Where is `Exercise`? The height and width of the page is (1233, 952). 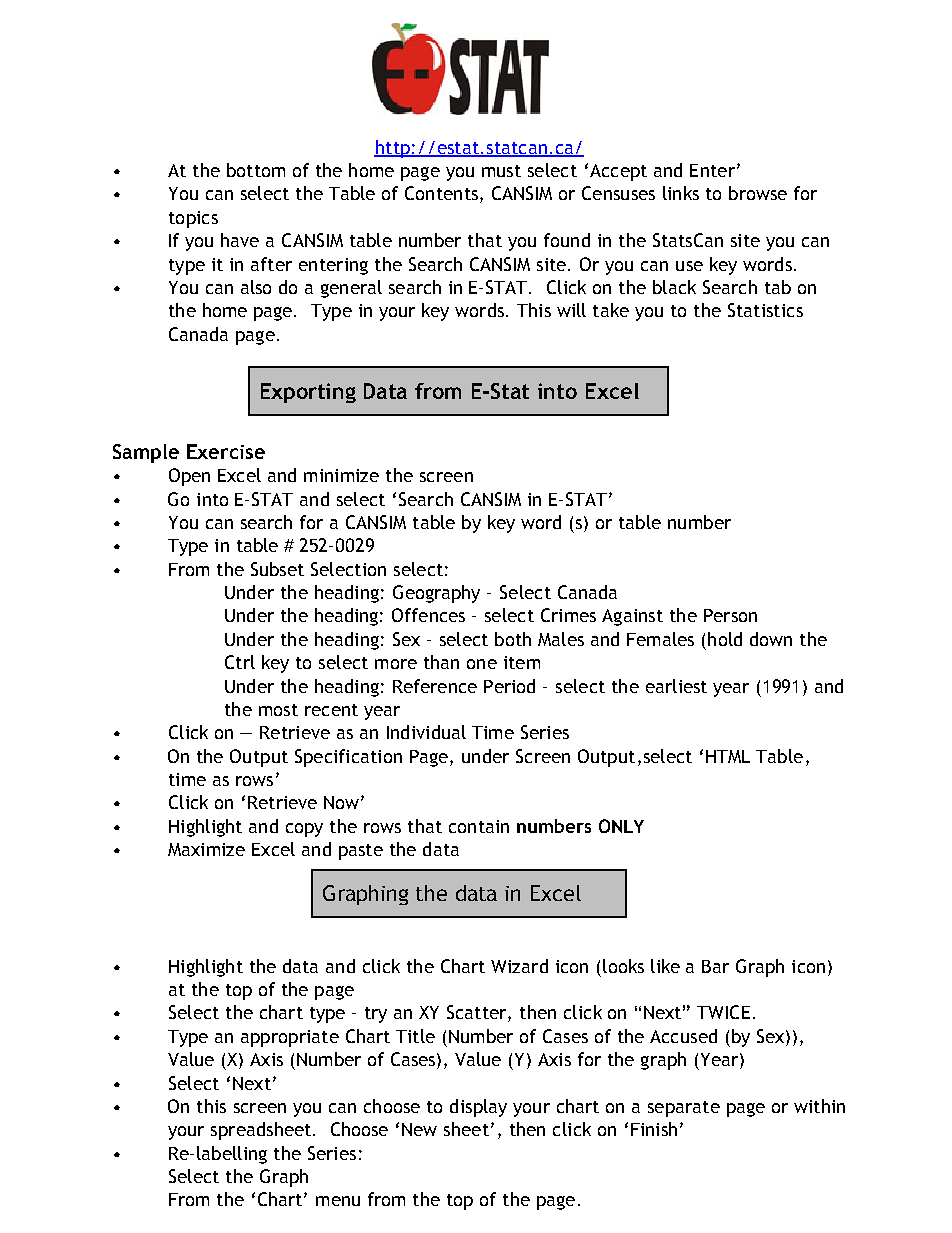 Exercise is located at coordinates (226, 451).
